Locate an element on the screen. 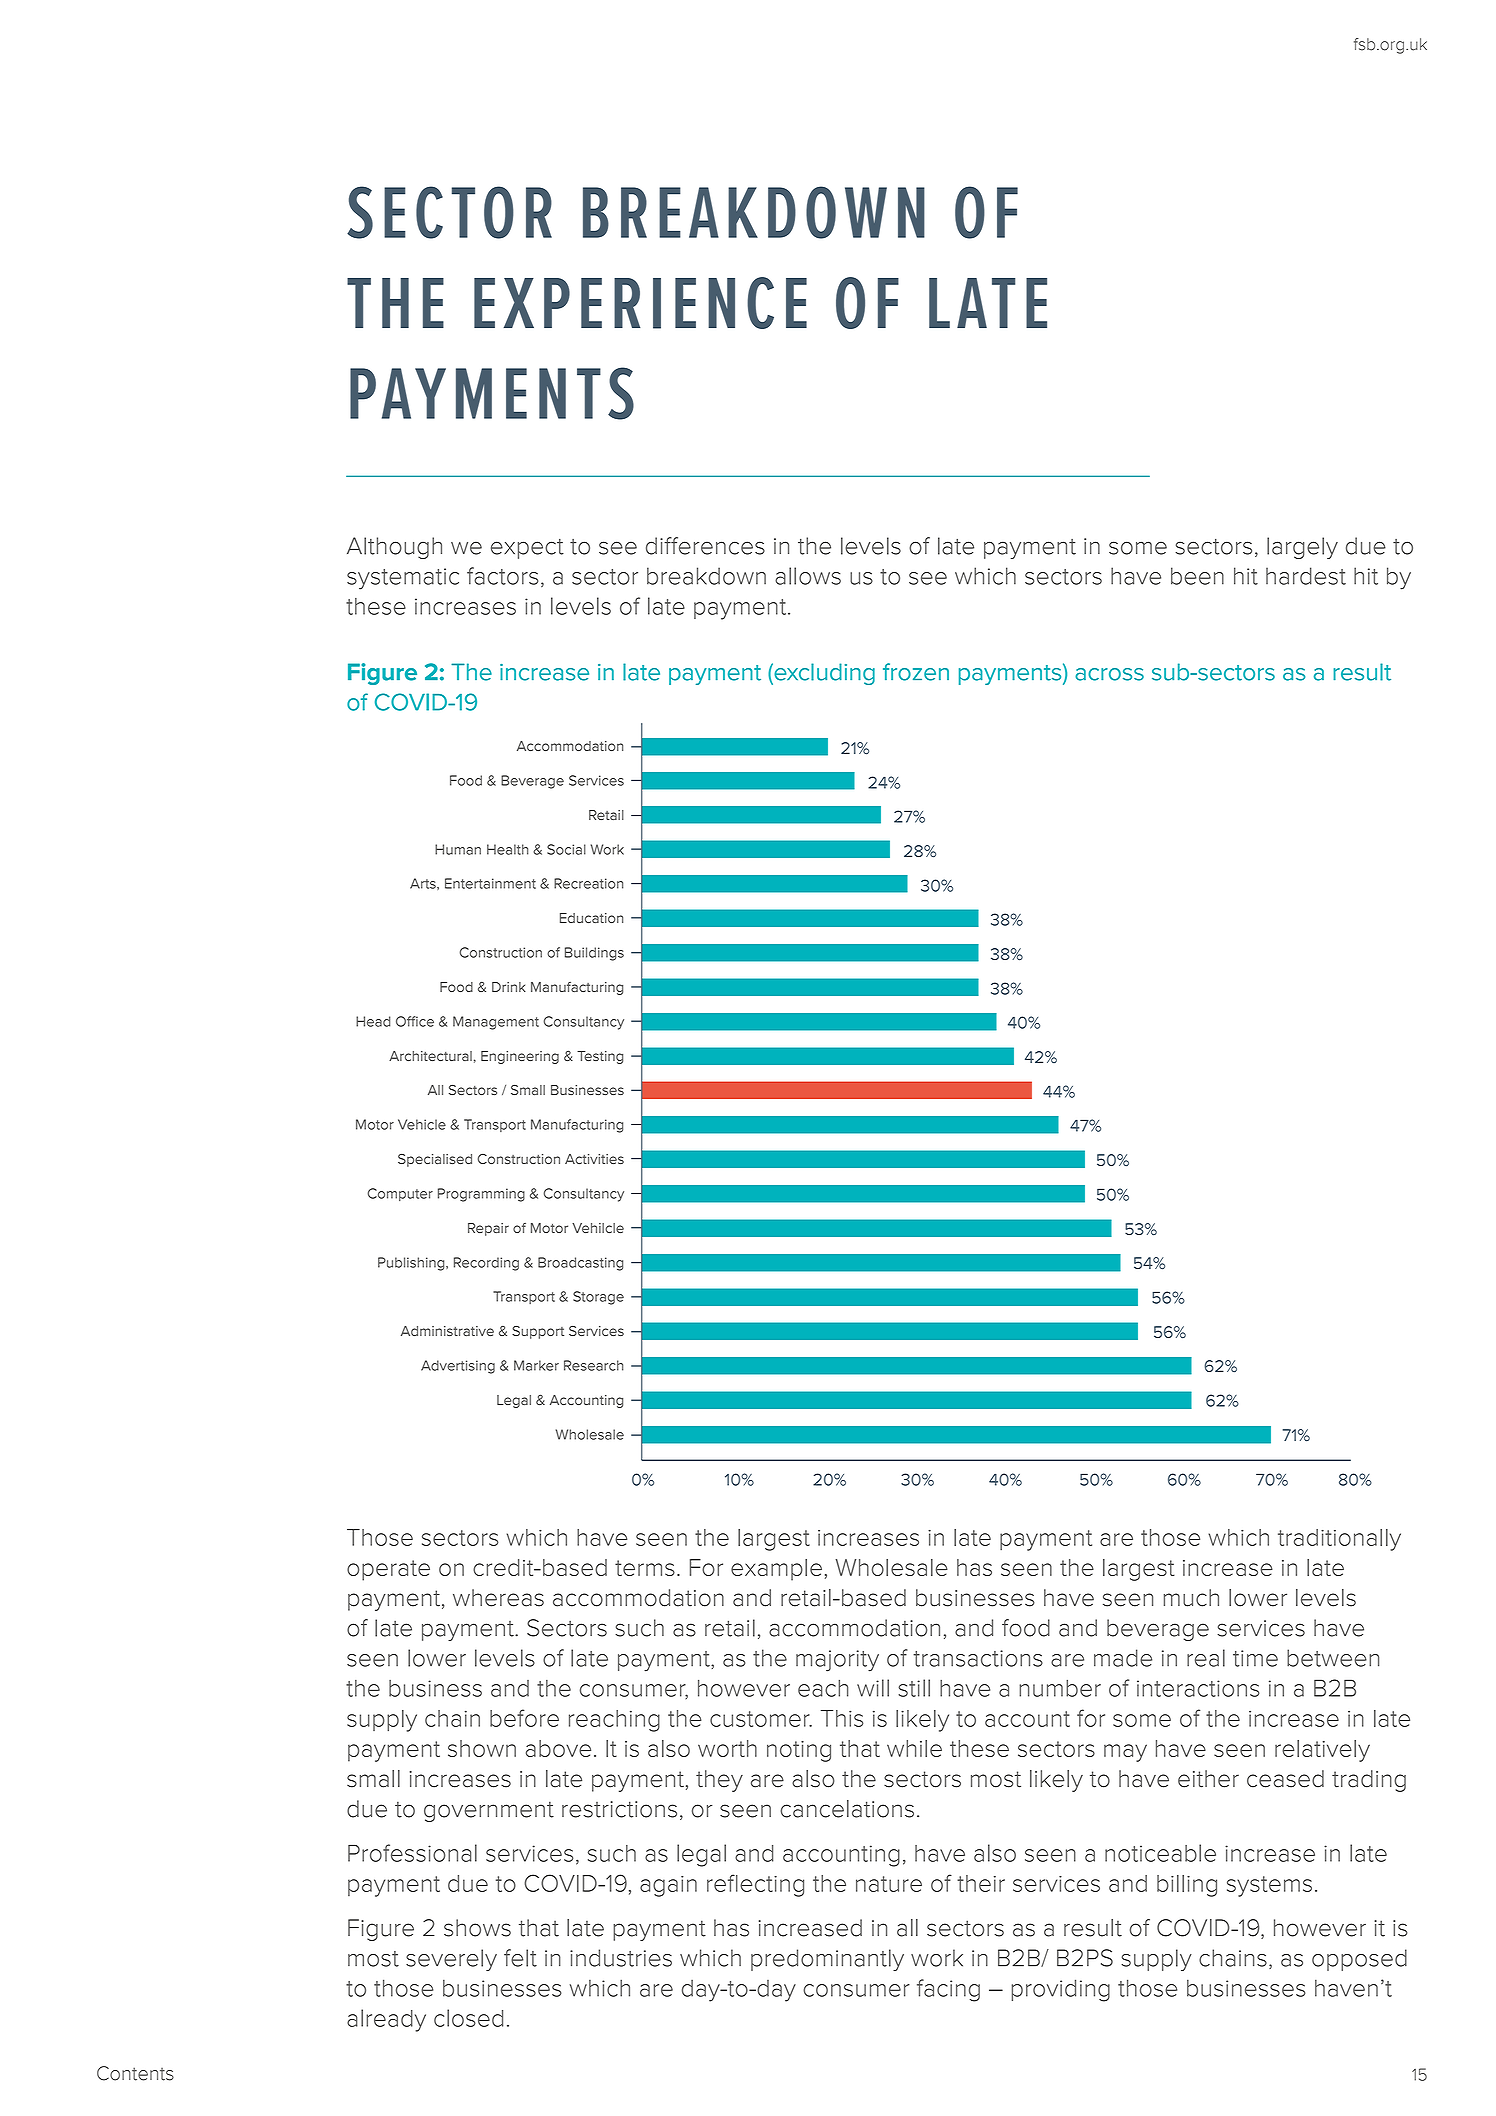 This screenshot has height=2116, width=1496. opposed is located at coordinates (1359, 1960).
